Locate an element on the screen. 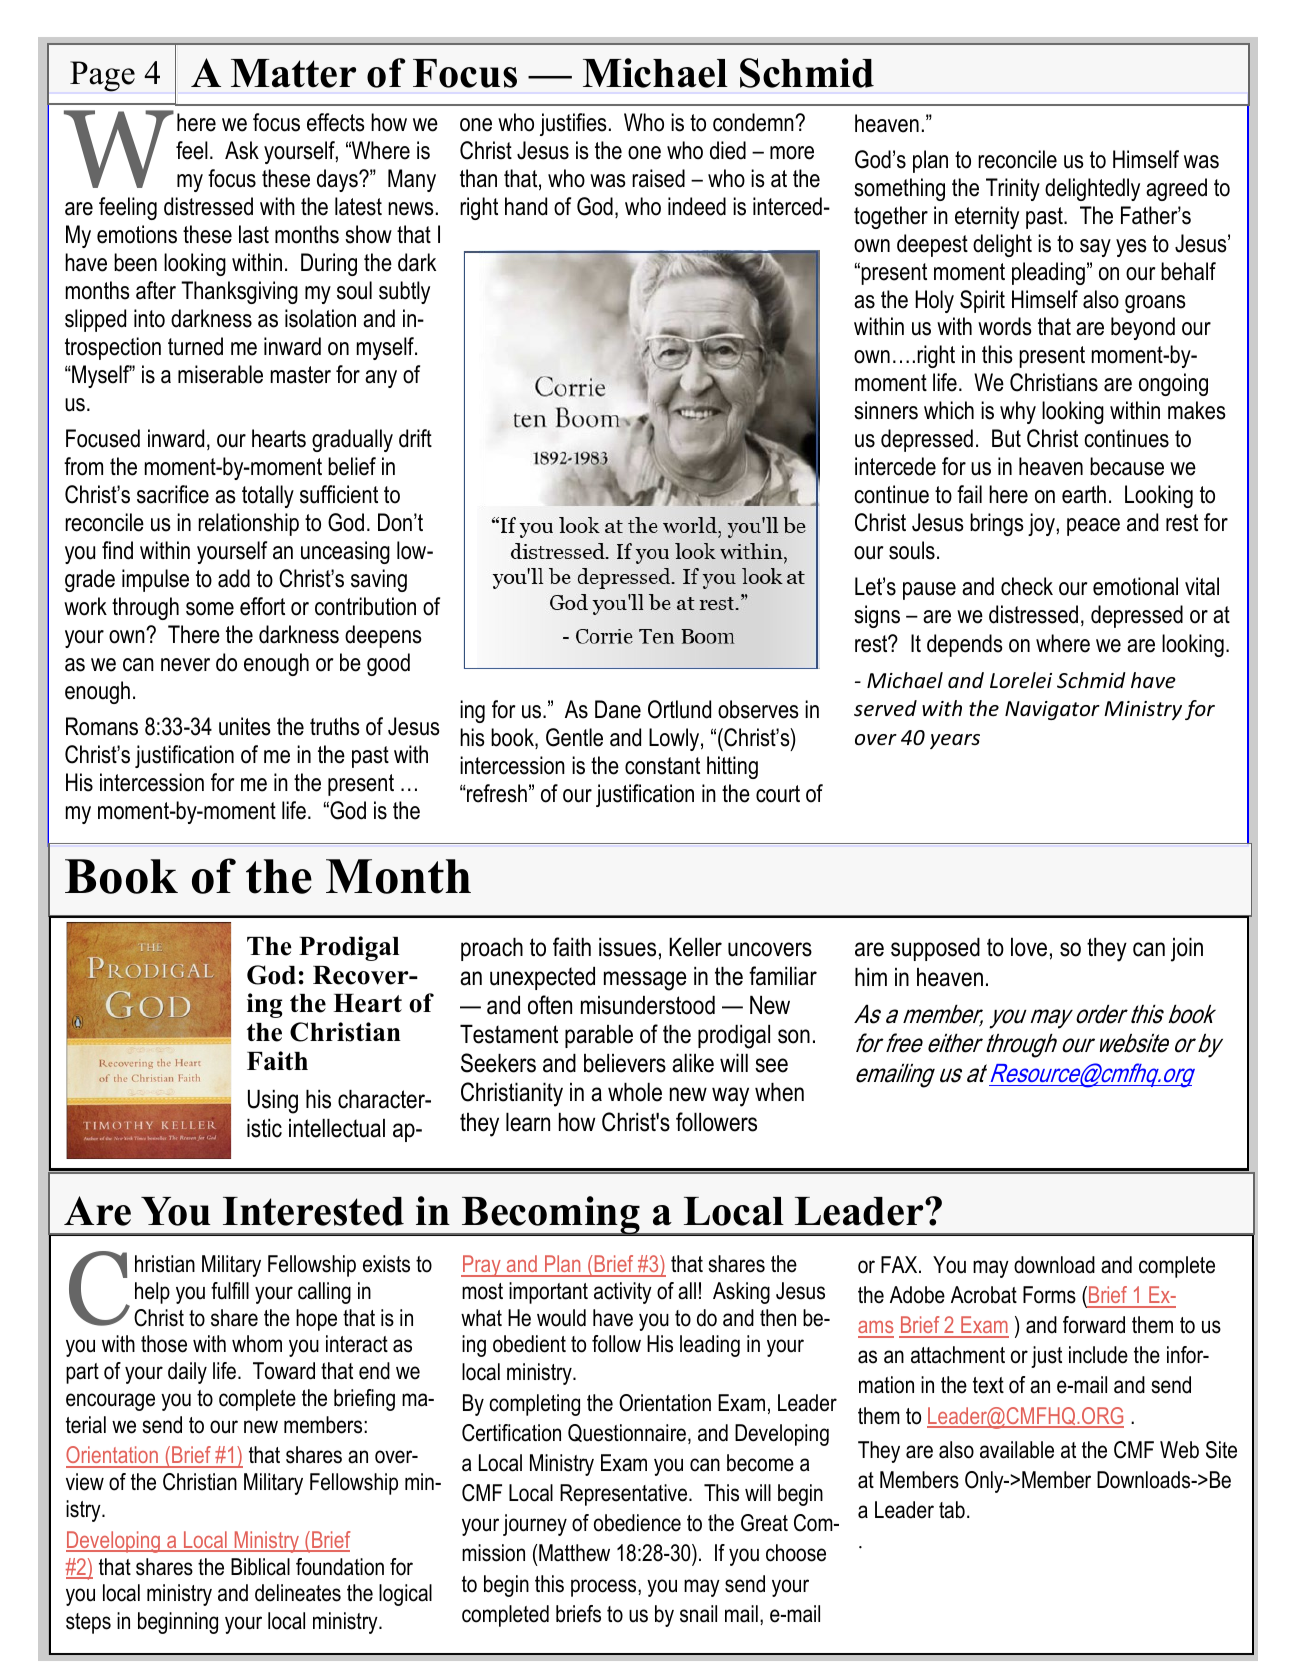  Matter is located at coordinates (293, 73).
